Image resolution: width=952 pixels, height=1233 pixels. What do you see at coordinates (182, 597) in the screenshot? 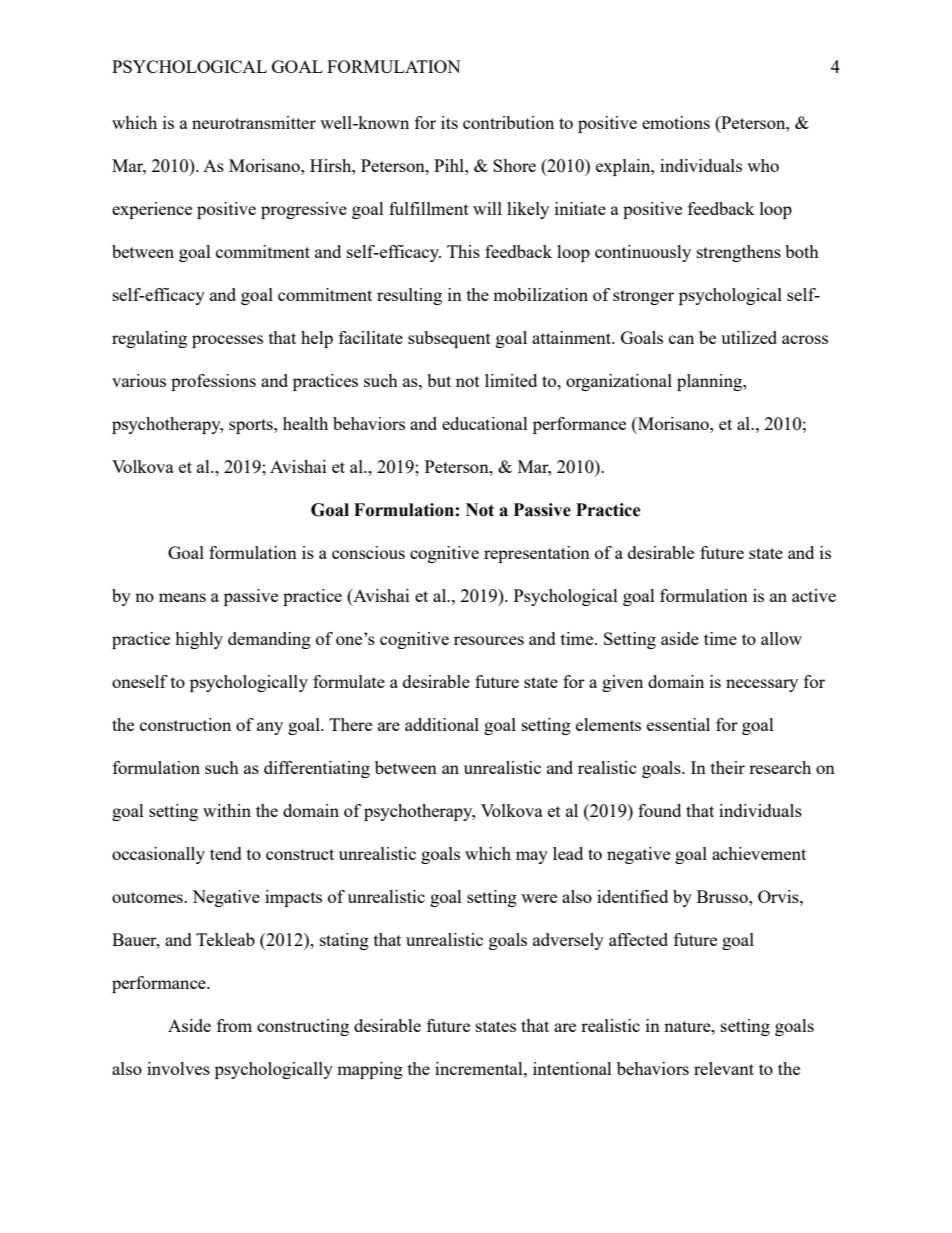
I see `means` at bounding box center [182, 597].
